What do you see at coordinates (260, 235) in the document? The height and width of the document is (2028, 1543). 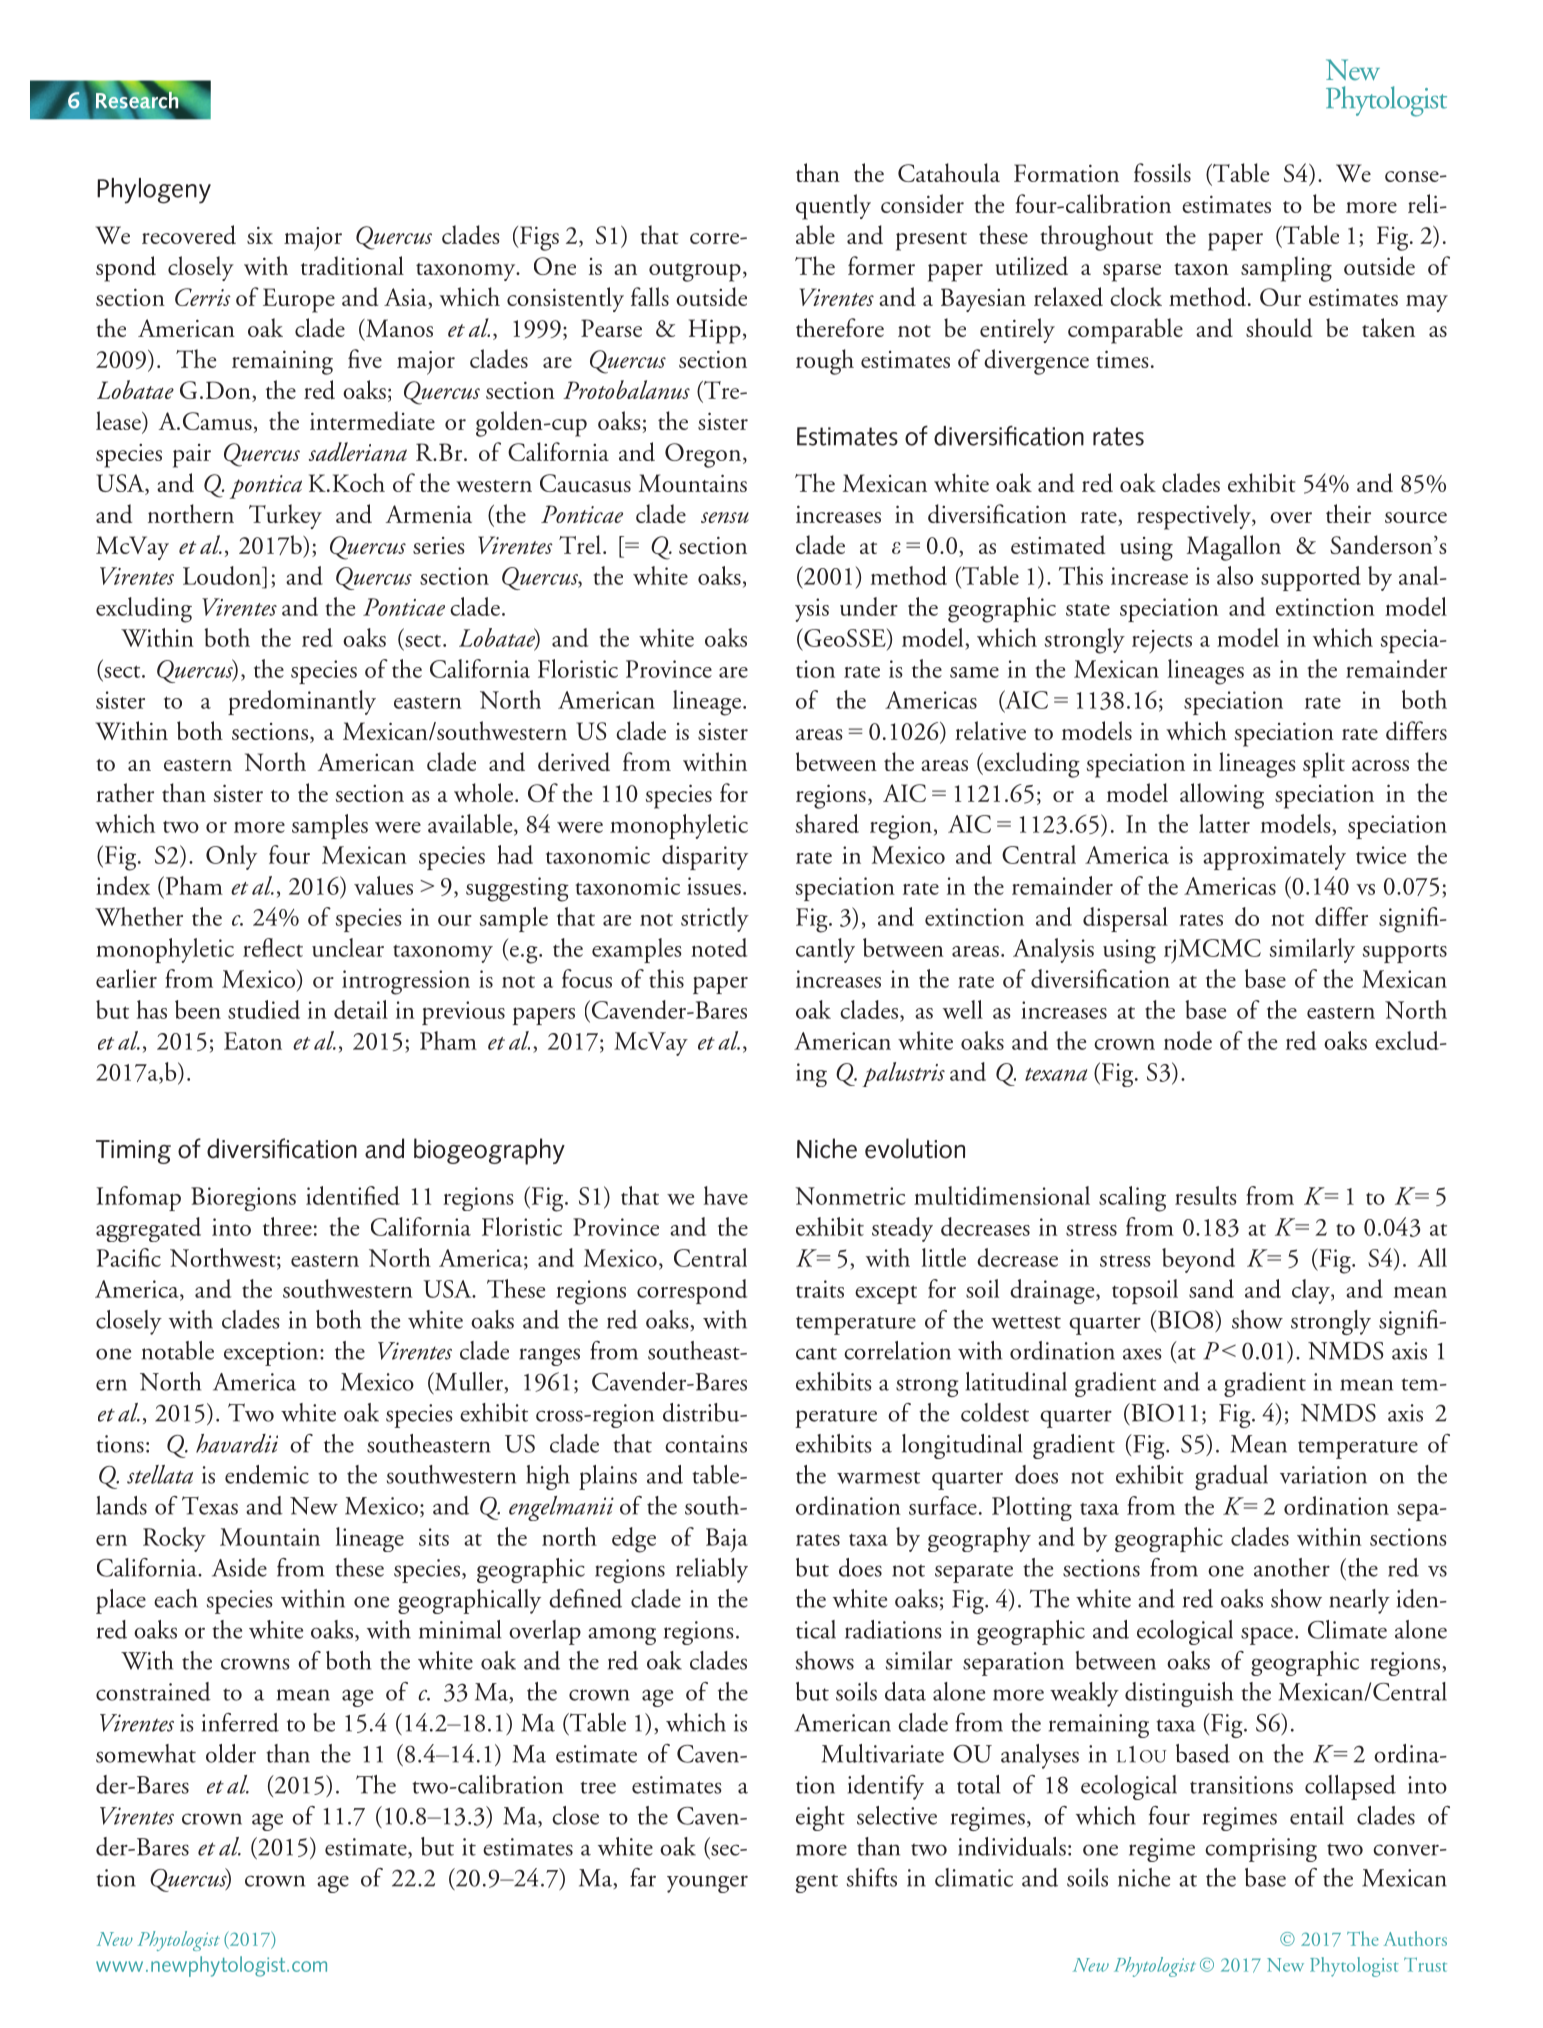 I see `six` at bounding box center [260, 235].
